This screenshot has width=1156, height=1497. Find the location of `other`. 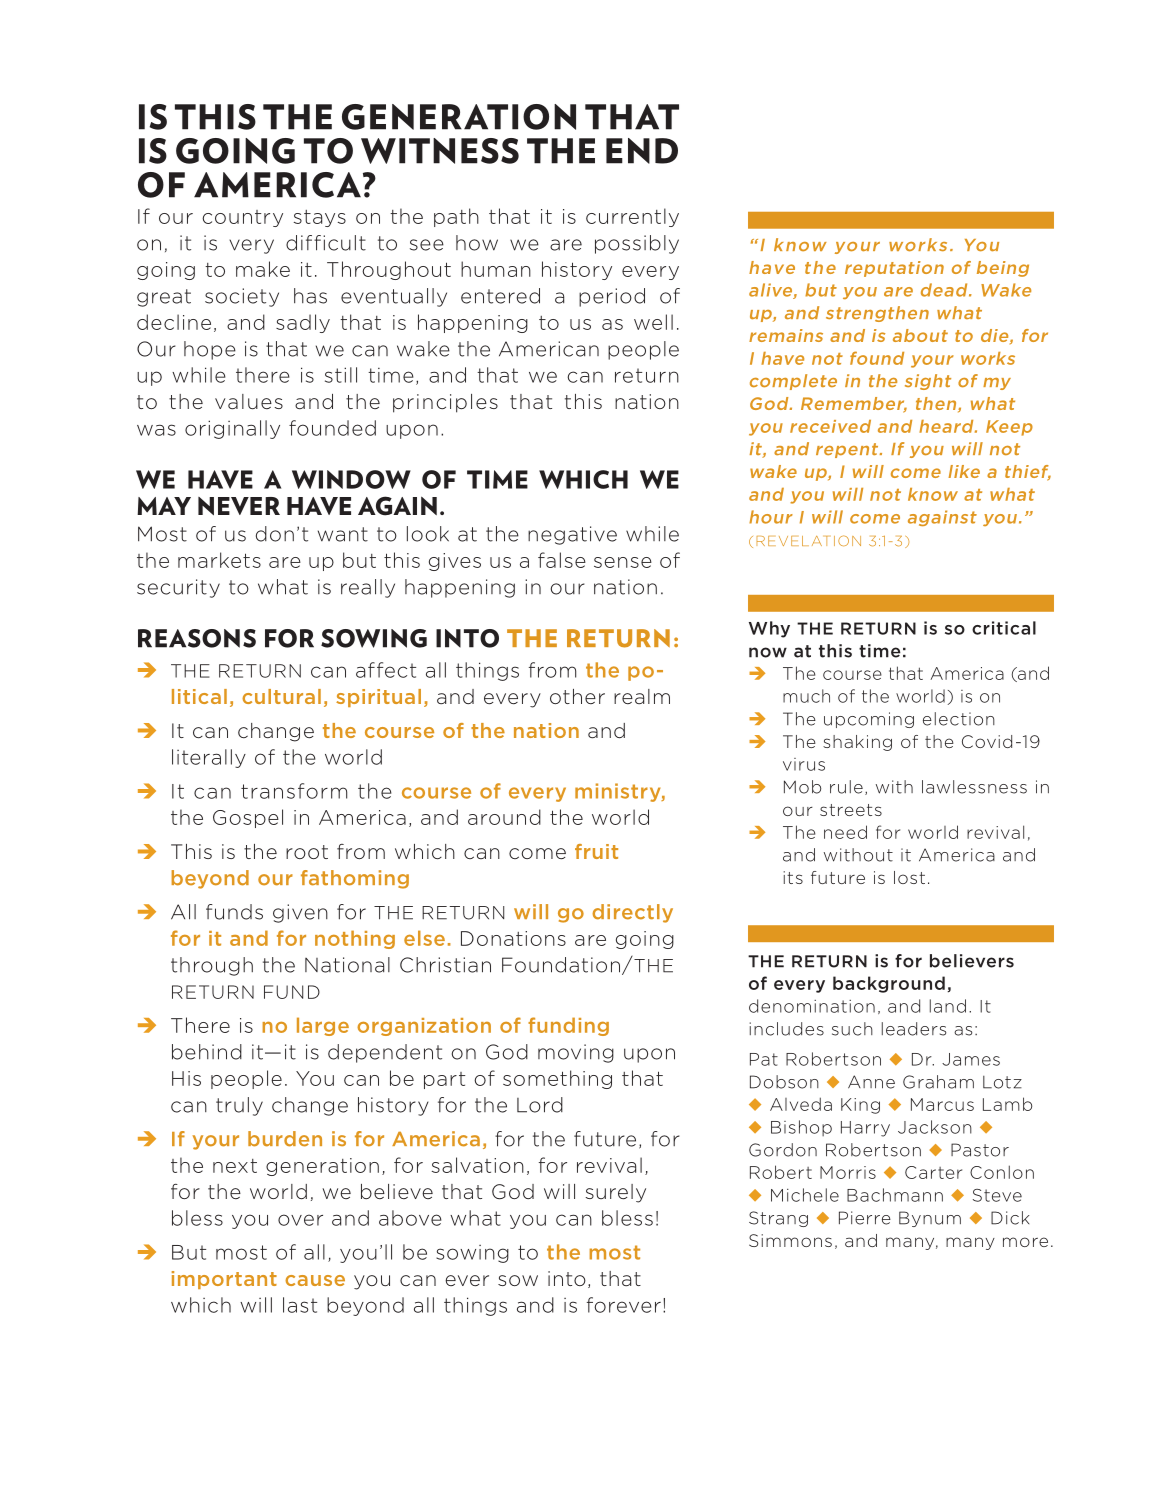

other is located at coordinates (577, 696).
